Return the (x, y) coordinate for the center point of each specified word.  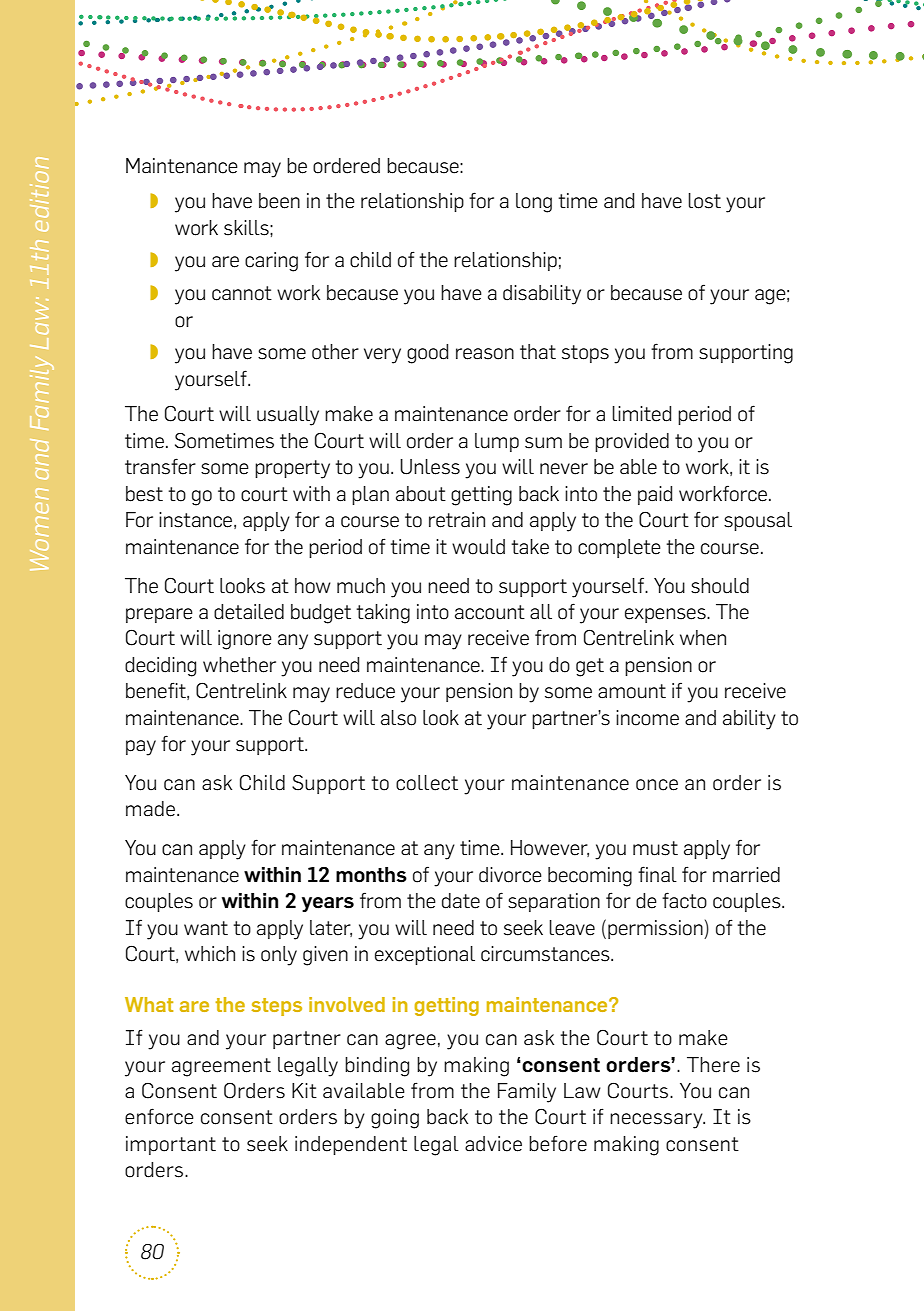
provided (632, 442)
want (206, 928)
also (398, 718)
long (534, 203)
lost (704, 201)
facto (684, 900)
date (461, 901)
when (703, 638)
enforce (159, 1116)
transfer (160, 466)
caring (271, 262)
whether (239, 665)
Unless (430, 467)
